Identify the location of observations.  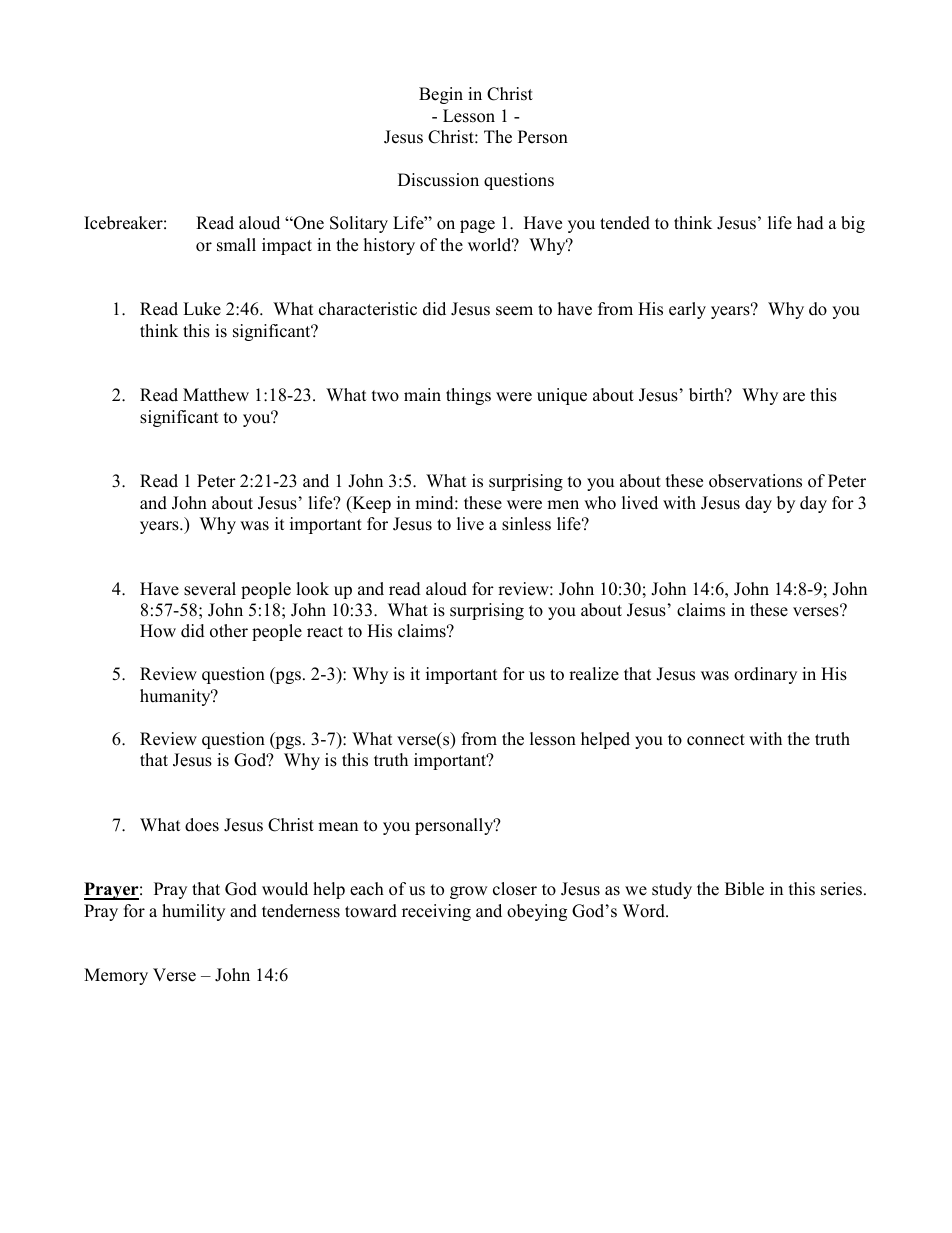
(755, 481).
